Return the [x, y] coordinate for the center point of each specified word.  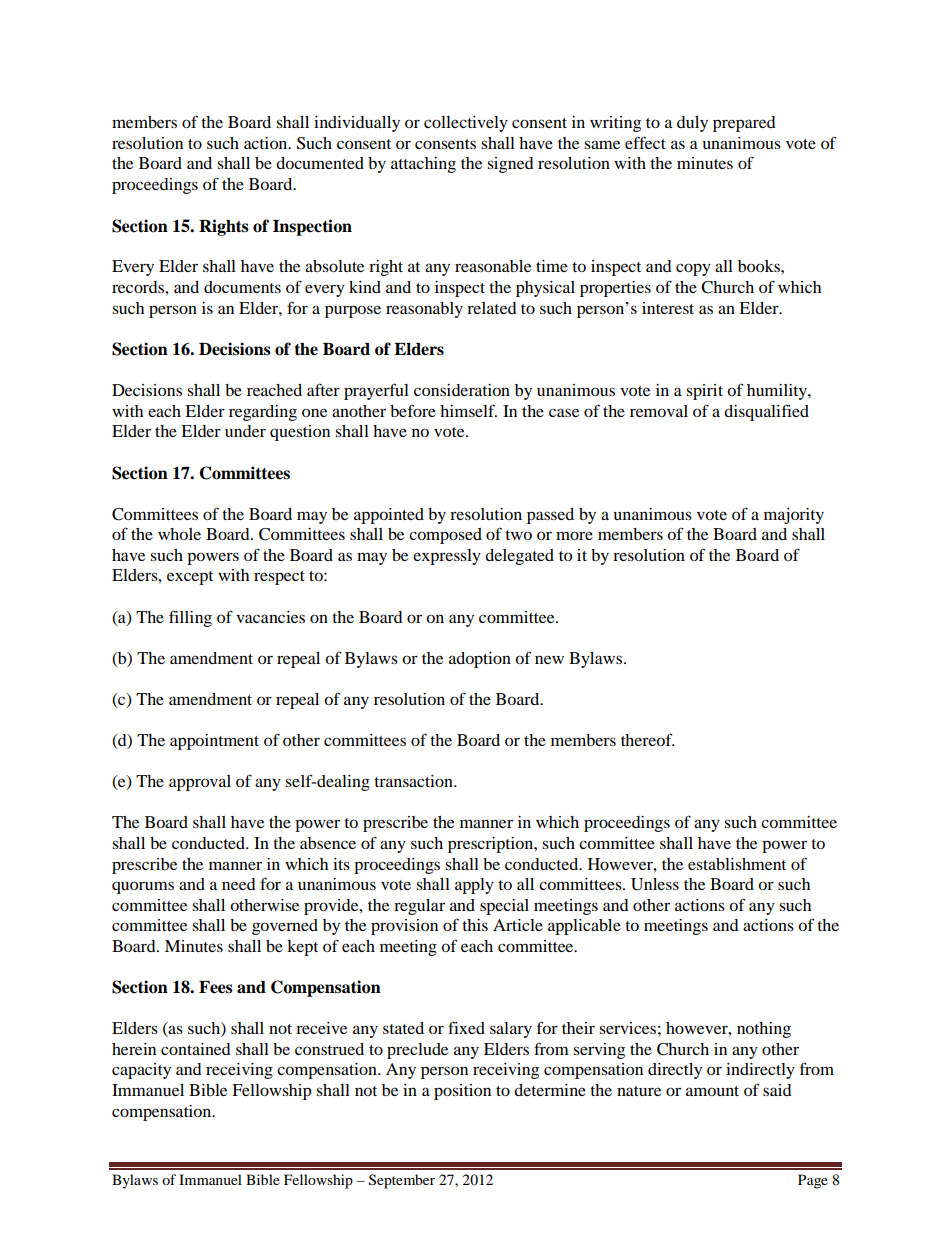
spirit [704, 392]
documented [320, 163]
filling [190, 618]
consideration [462, 390]
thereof [648, 739]
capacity [141, 1071]
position [462, 1092]
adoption [480, 660]
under [245, 431]
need [239, 884]
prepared [744, 124]
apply [474, 886]
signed [510, 165]
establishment [737, 864]
